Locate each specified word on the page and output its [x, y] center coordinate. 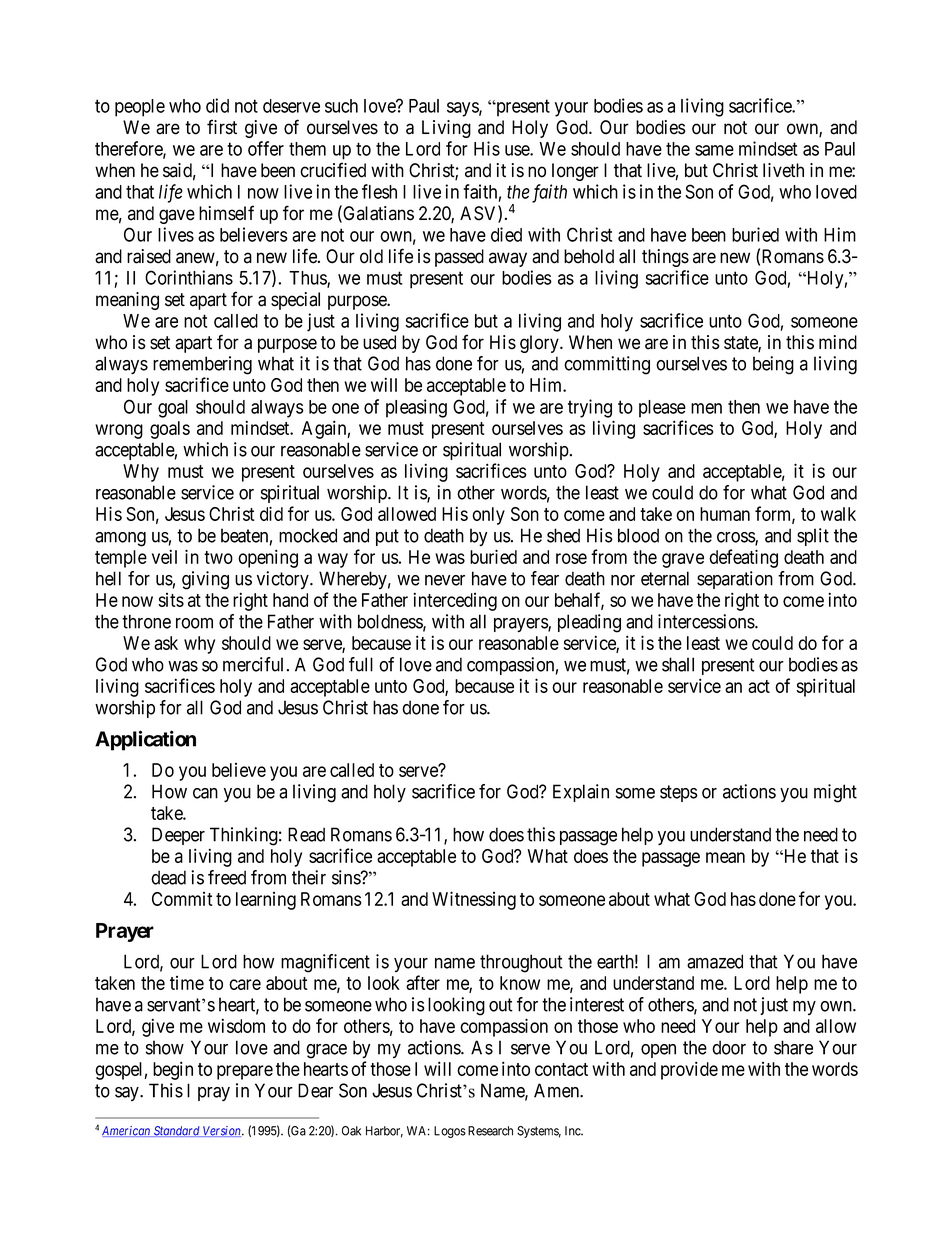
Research [490, 1131]
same [714, 150]
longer [575, 172]
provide [689, 1070]
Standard [177, 1131]
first [222, 127]
